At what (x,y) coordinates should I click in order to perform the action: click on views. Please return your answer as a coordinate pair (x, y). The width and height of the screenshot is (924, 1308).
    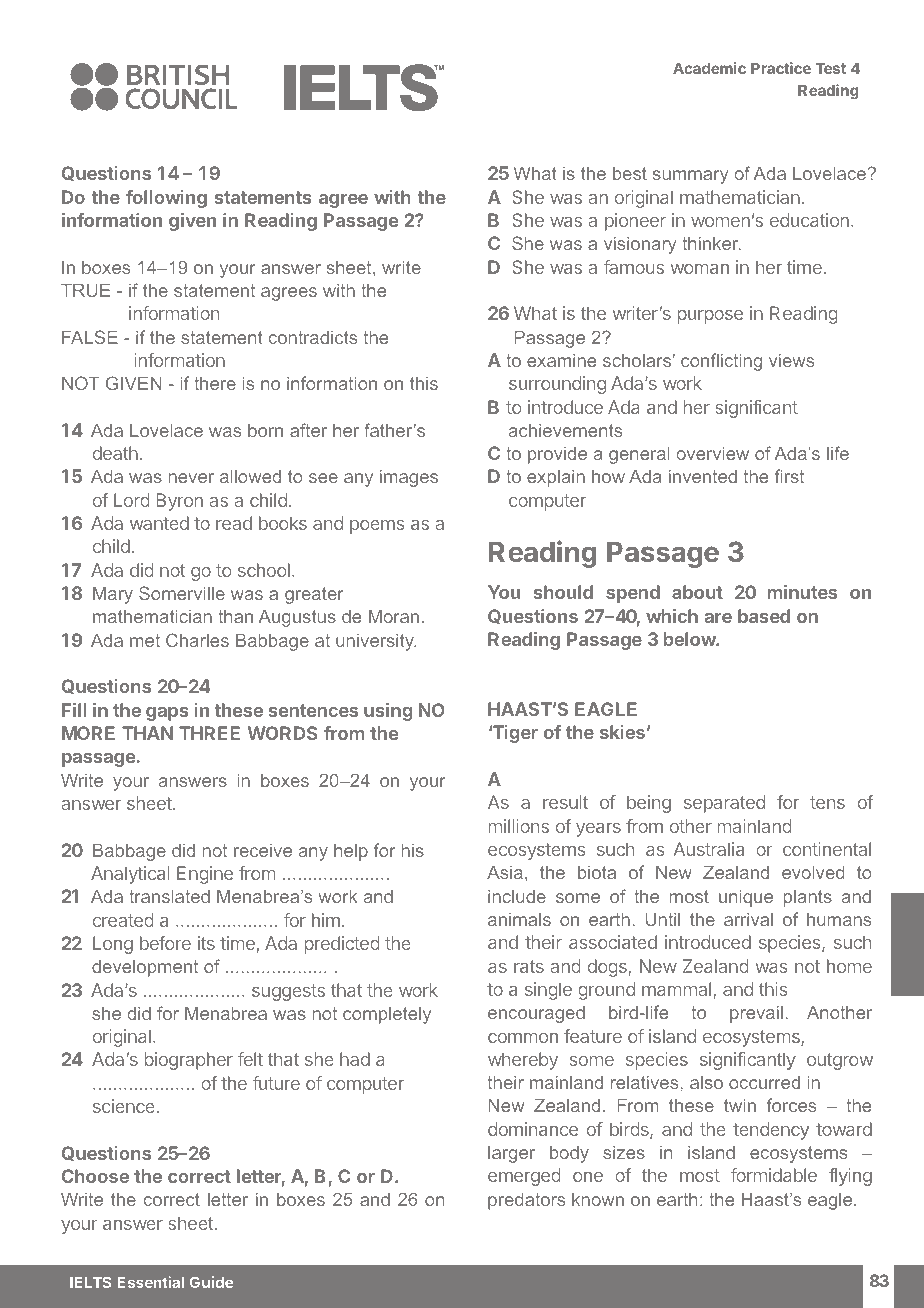
    Looking at the image, I should click on (791, 360).
